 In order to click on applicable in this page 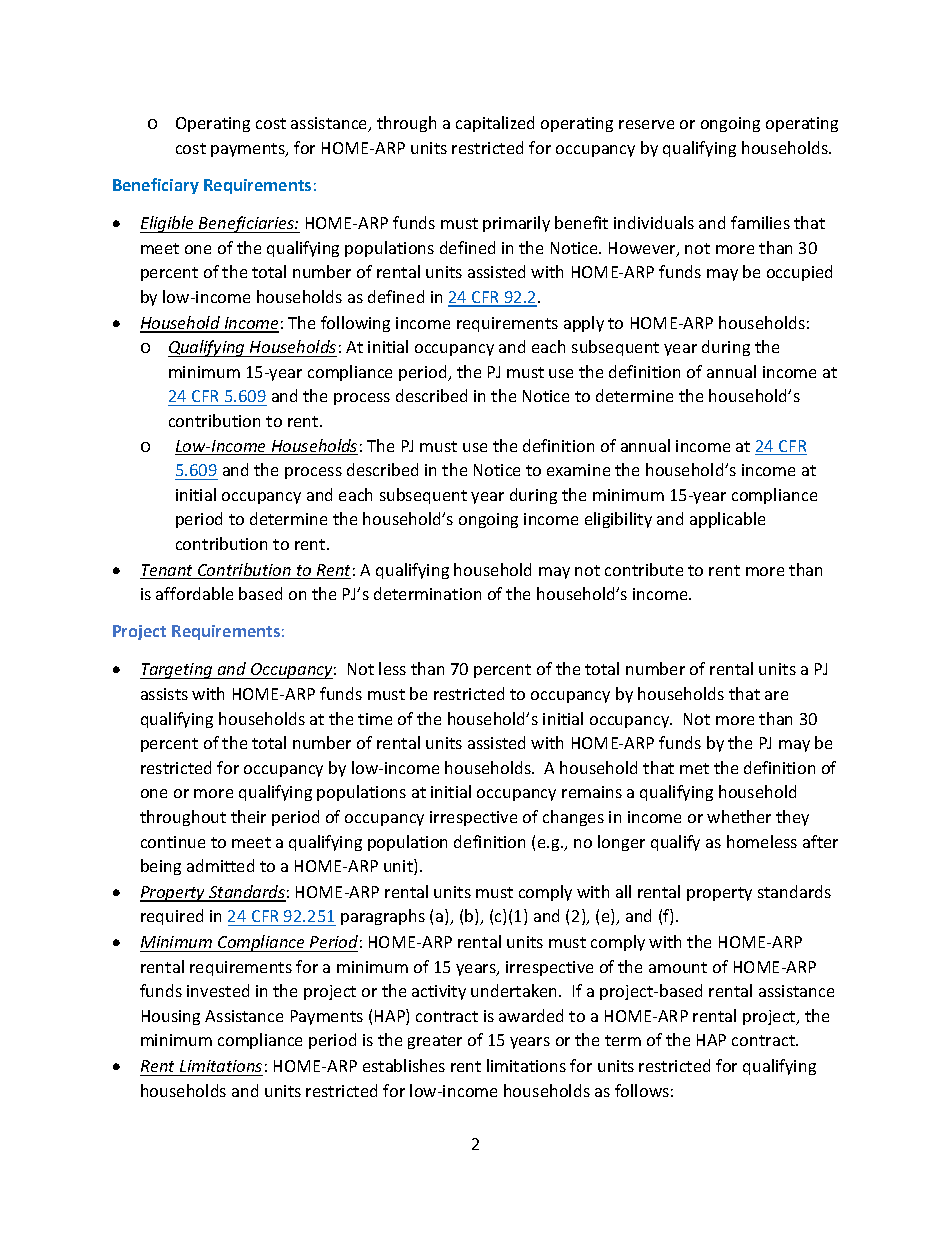, I will do `click(727, 520)`.
